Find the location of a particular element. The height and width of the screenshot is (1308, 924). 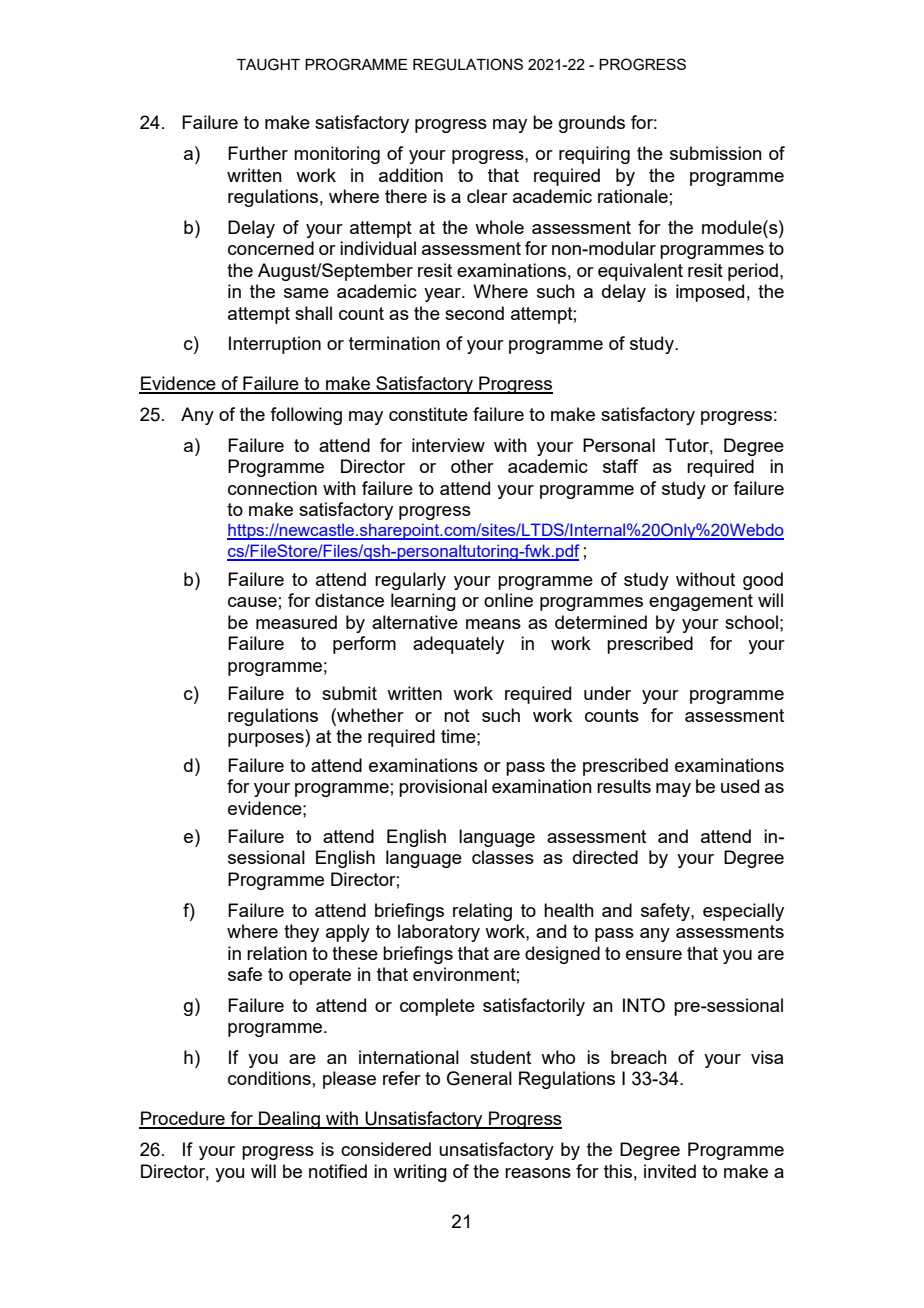

General is located at coordinates (479, 1078).
